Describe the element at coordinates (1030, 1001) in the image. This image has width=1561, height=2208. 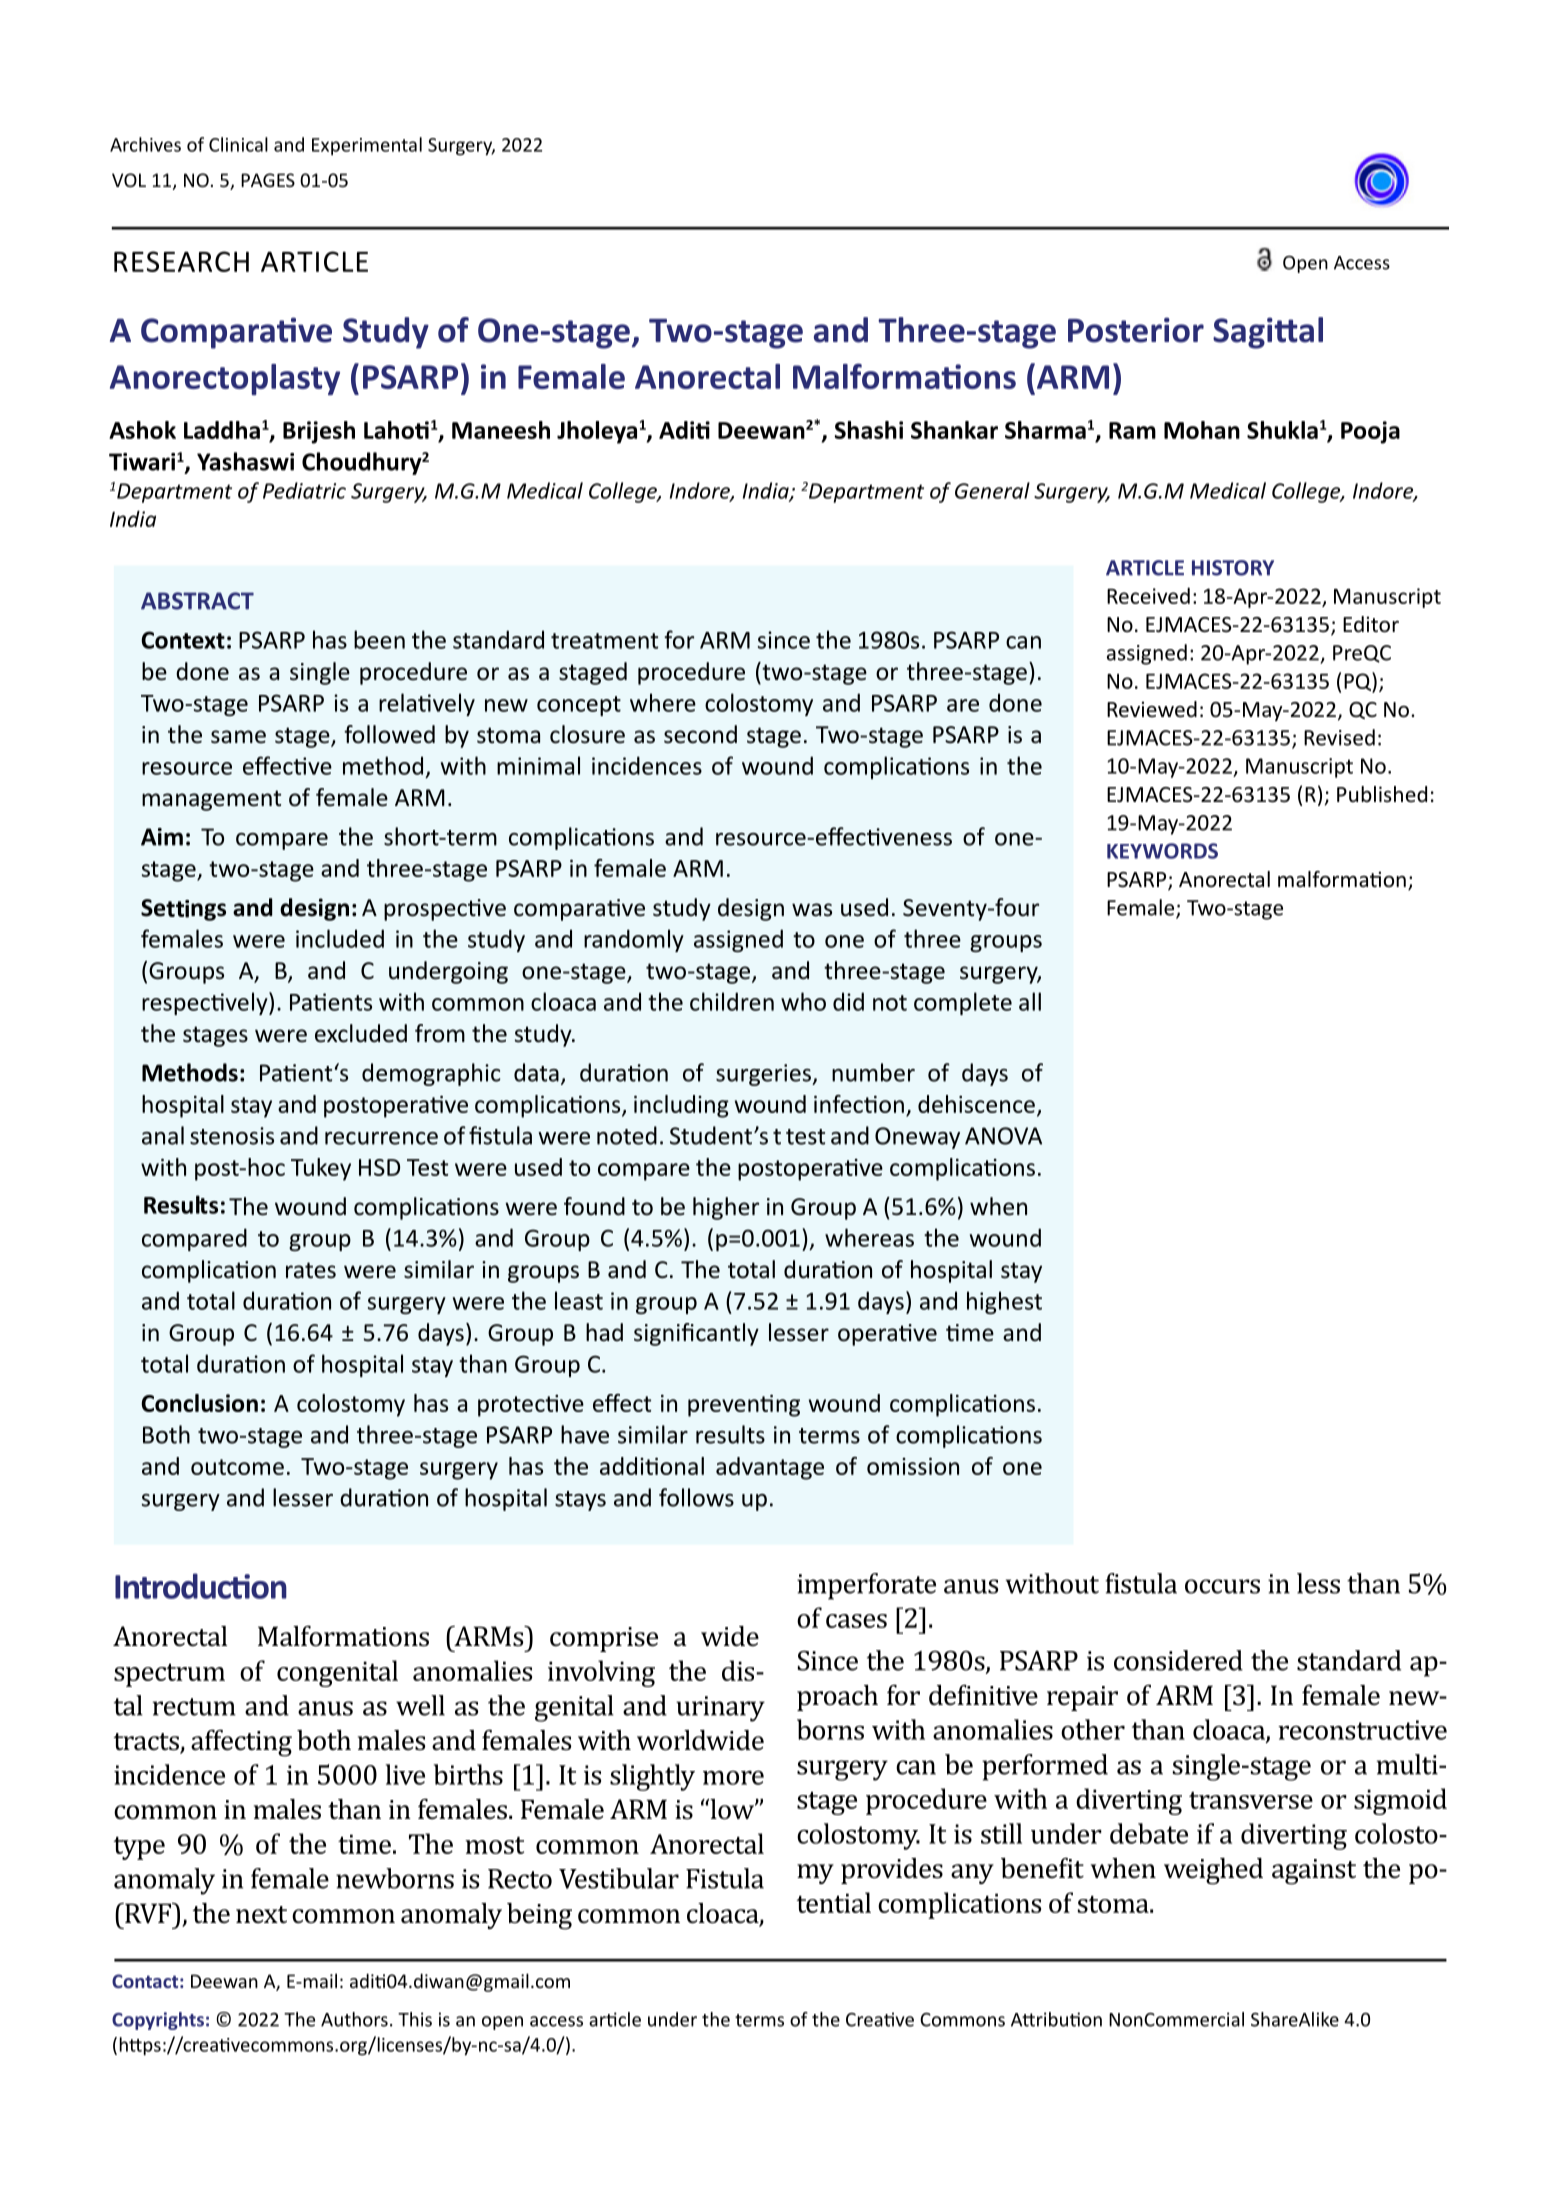
I see `all` at that location.
